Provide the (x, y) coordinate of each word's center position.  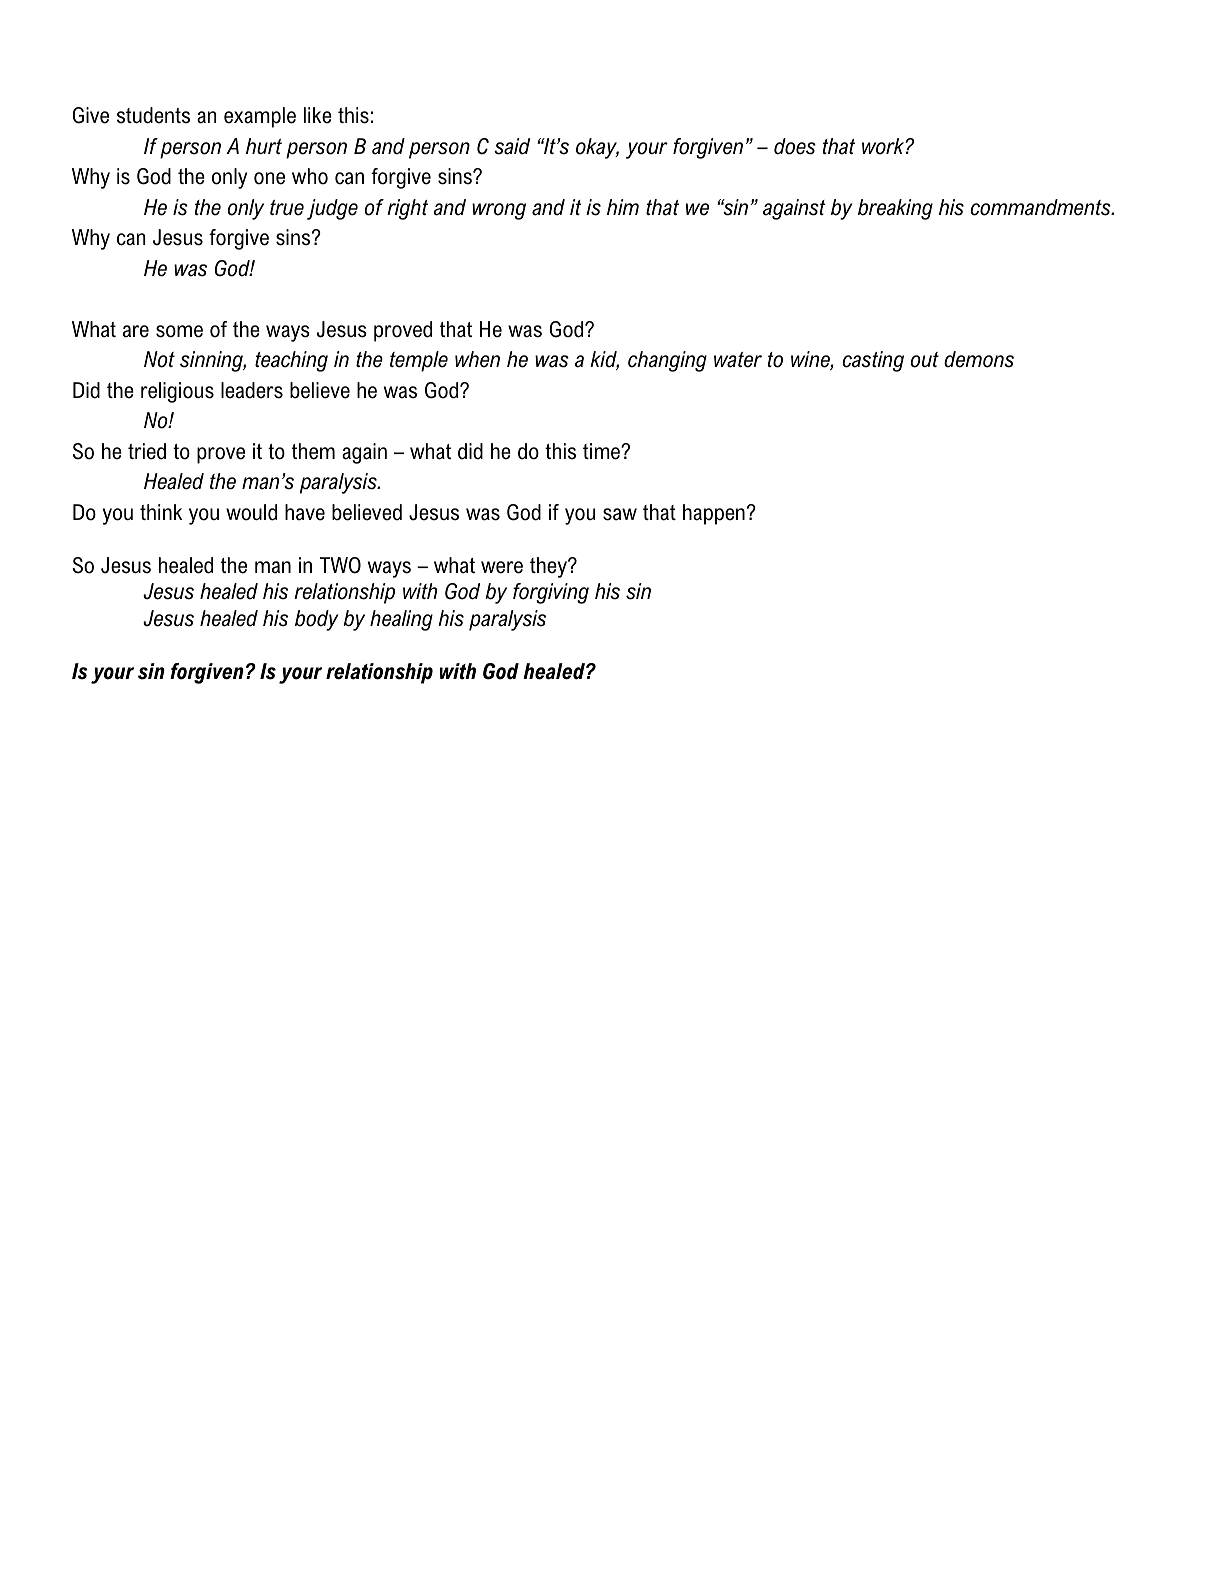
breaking (895, 209)
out (925, 360)
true (287, 208)
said (512, 146)
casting (873, 361)
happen (714, 514)
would (251, 512)
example (260, 117)
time (602, 451)
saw (620, 514)
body (317, 620)
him (623, 207)
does (795, 146)
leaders (252, 390)
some (179, 331)
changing (667, 361)
